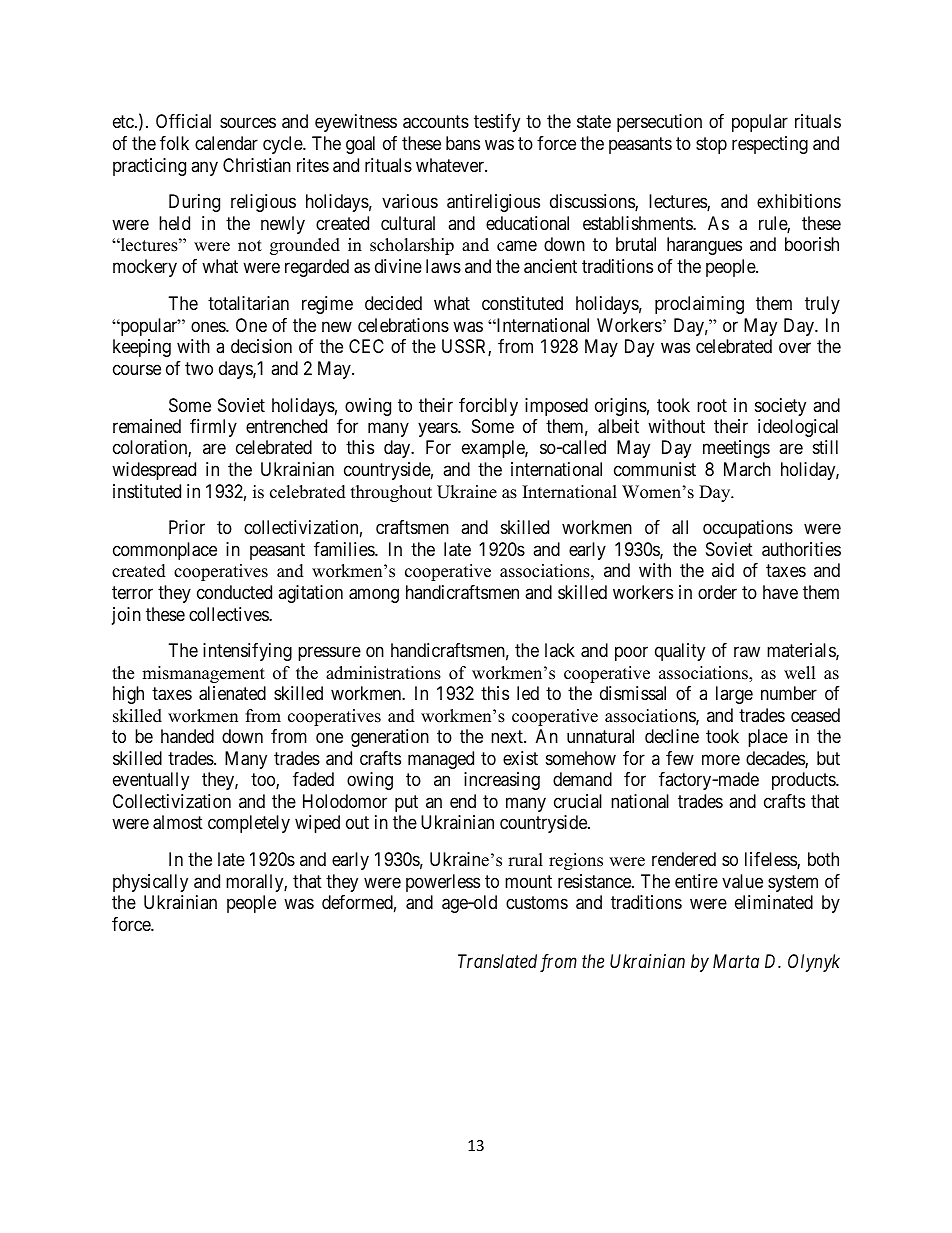 This screenshot has width=952, height=1233. What do you see at coordinates (187, 527) in the screenshot?
I see `Prior` at bounding box center [187, 527].
